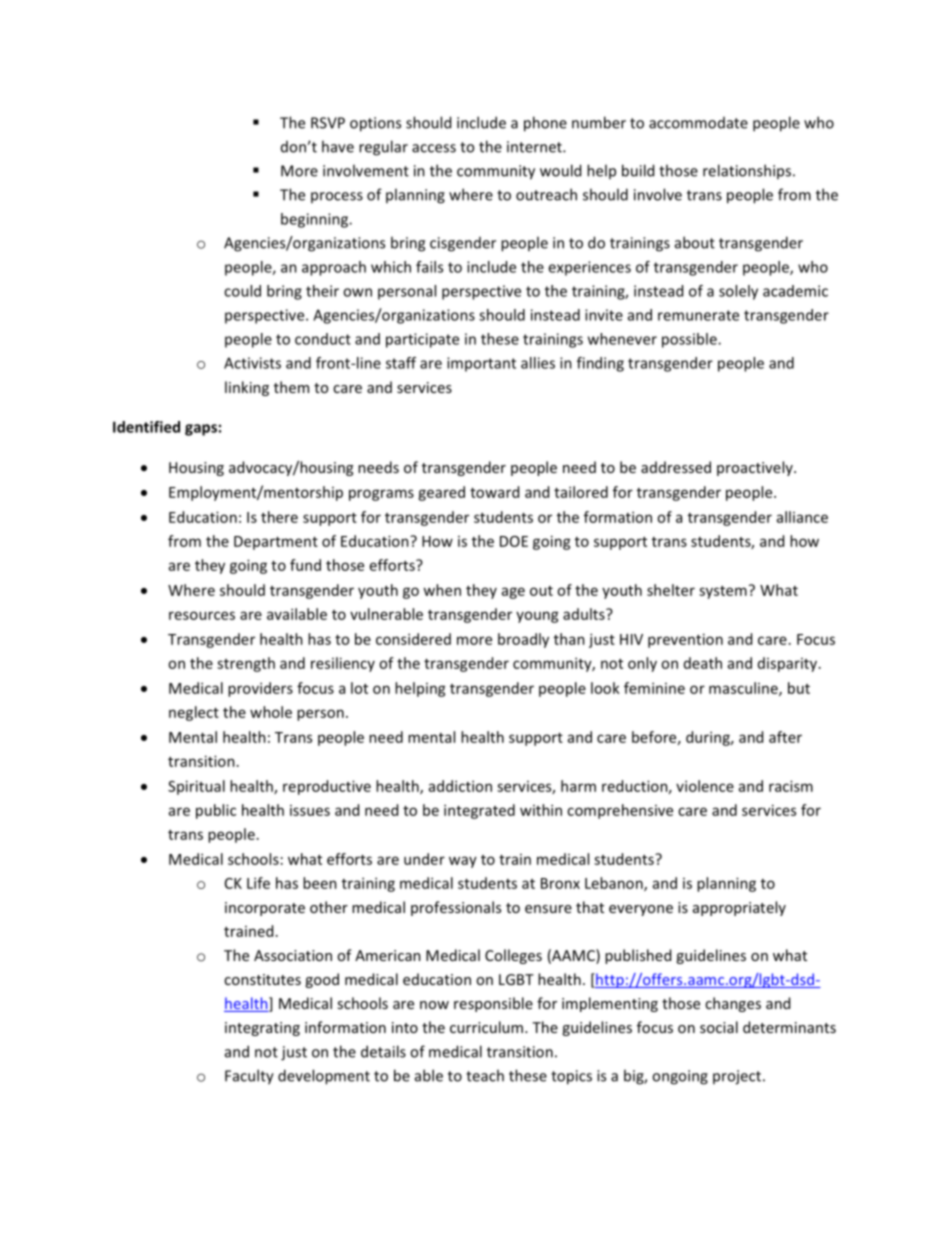  What do you see at coordinates (202, 615) in the document?
I see `resources` at bounding box center [202, 615].
